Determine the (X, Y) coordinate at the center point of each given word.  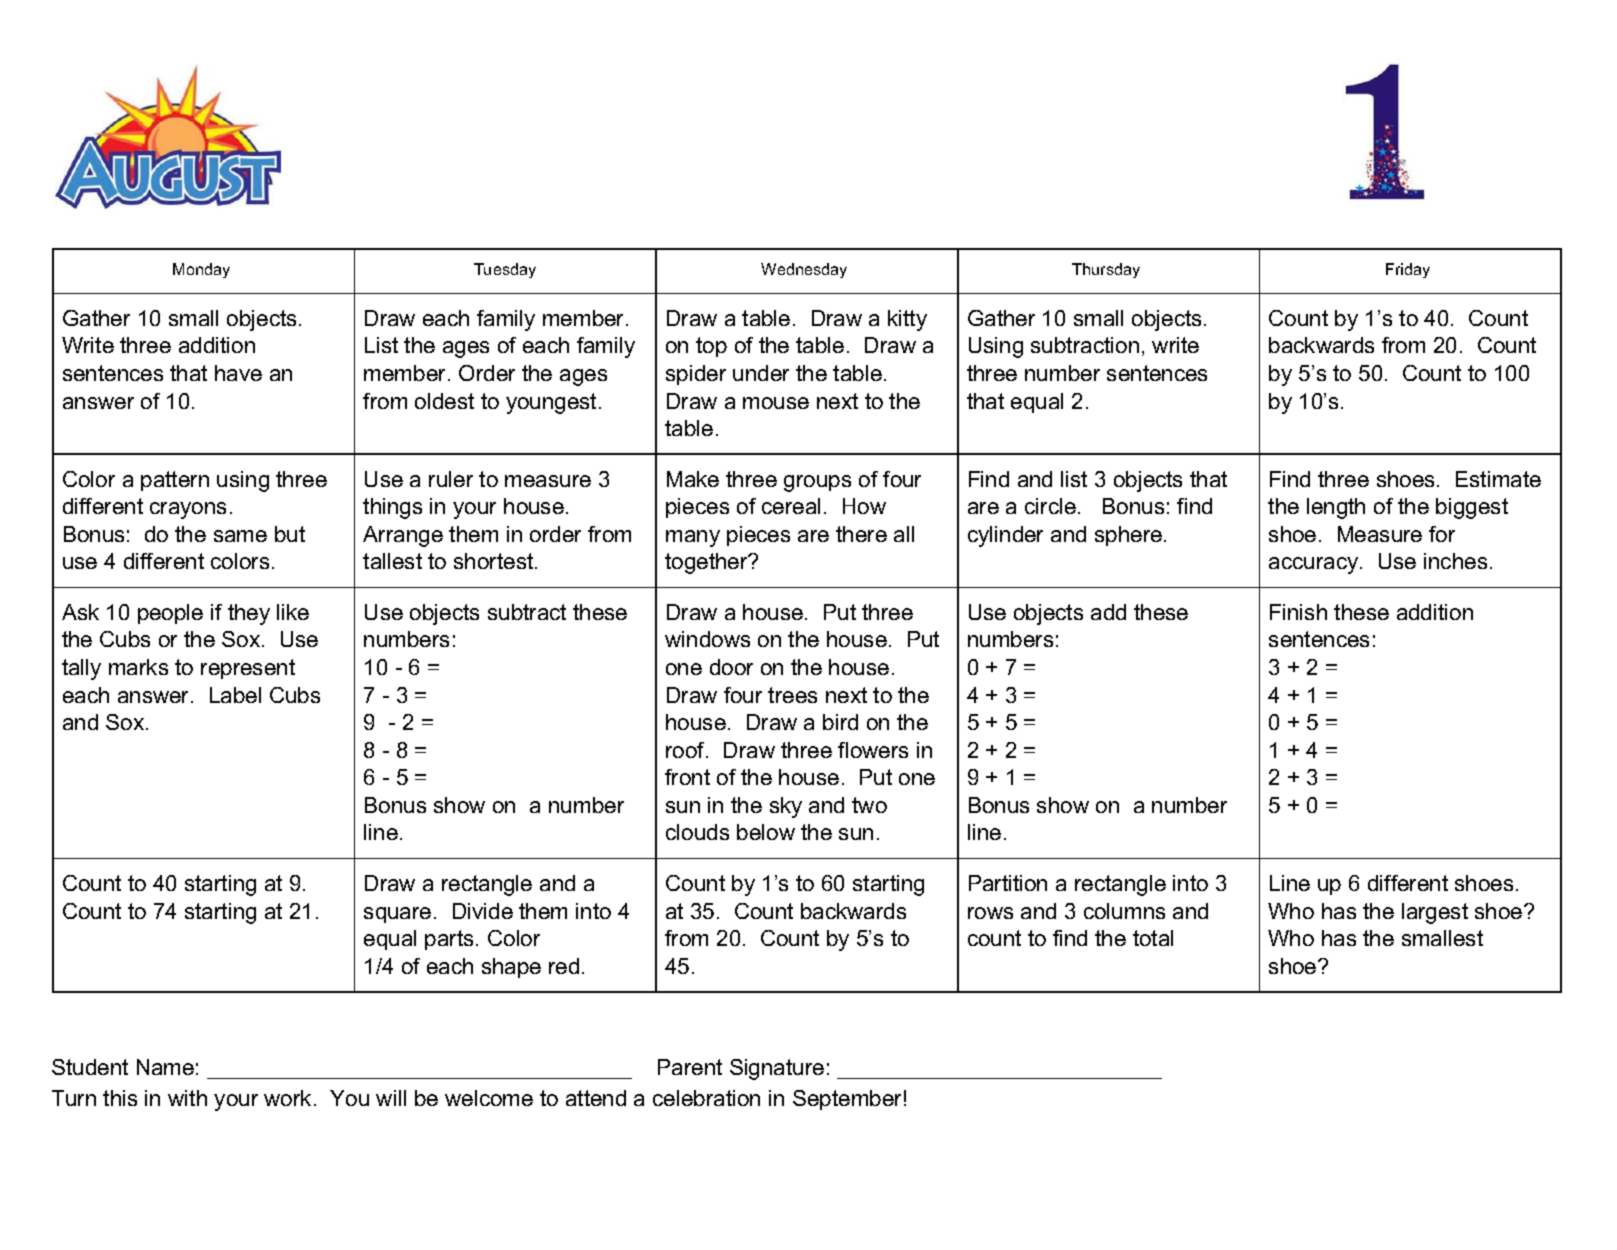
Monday (201, 270)
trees (792, 695)
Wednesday (804, 270)
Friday (1408, 270)
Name (165, 1067)
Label (235, 695)
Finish (1298, 612)
